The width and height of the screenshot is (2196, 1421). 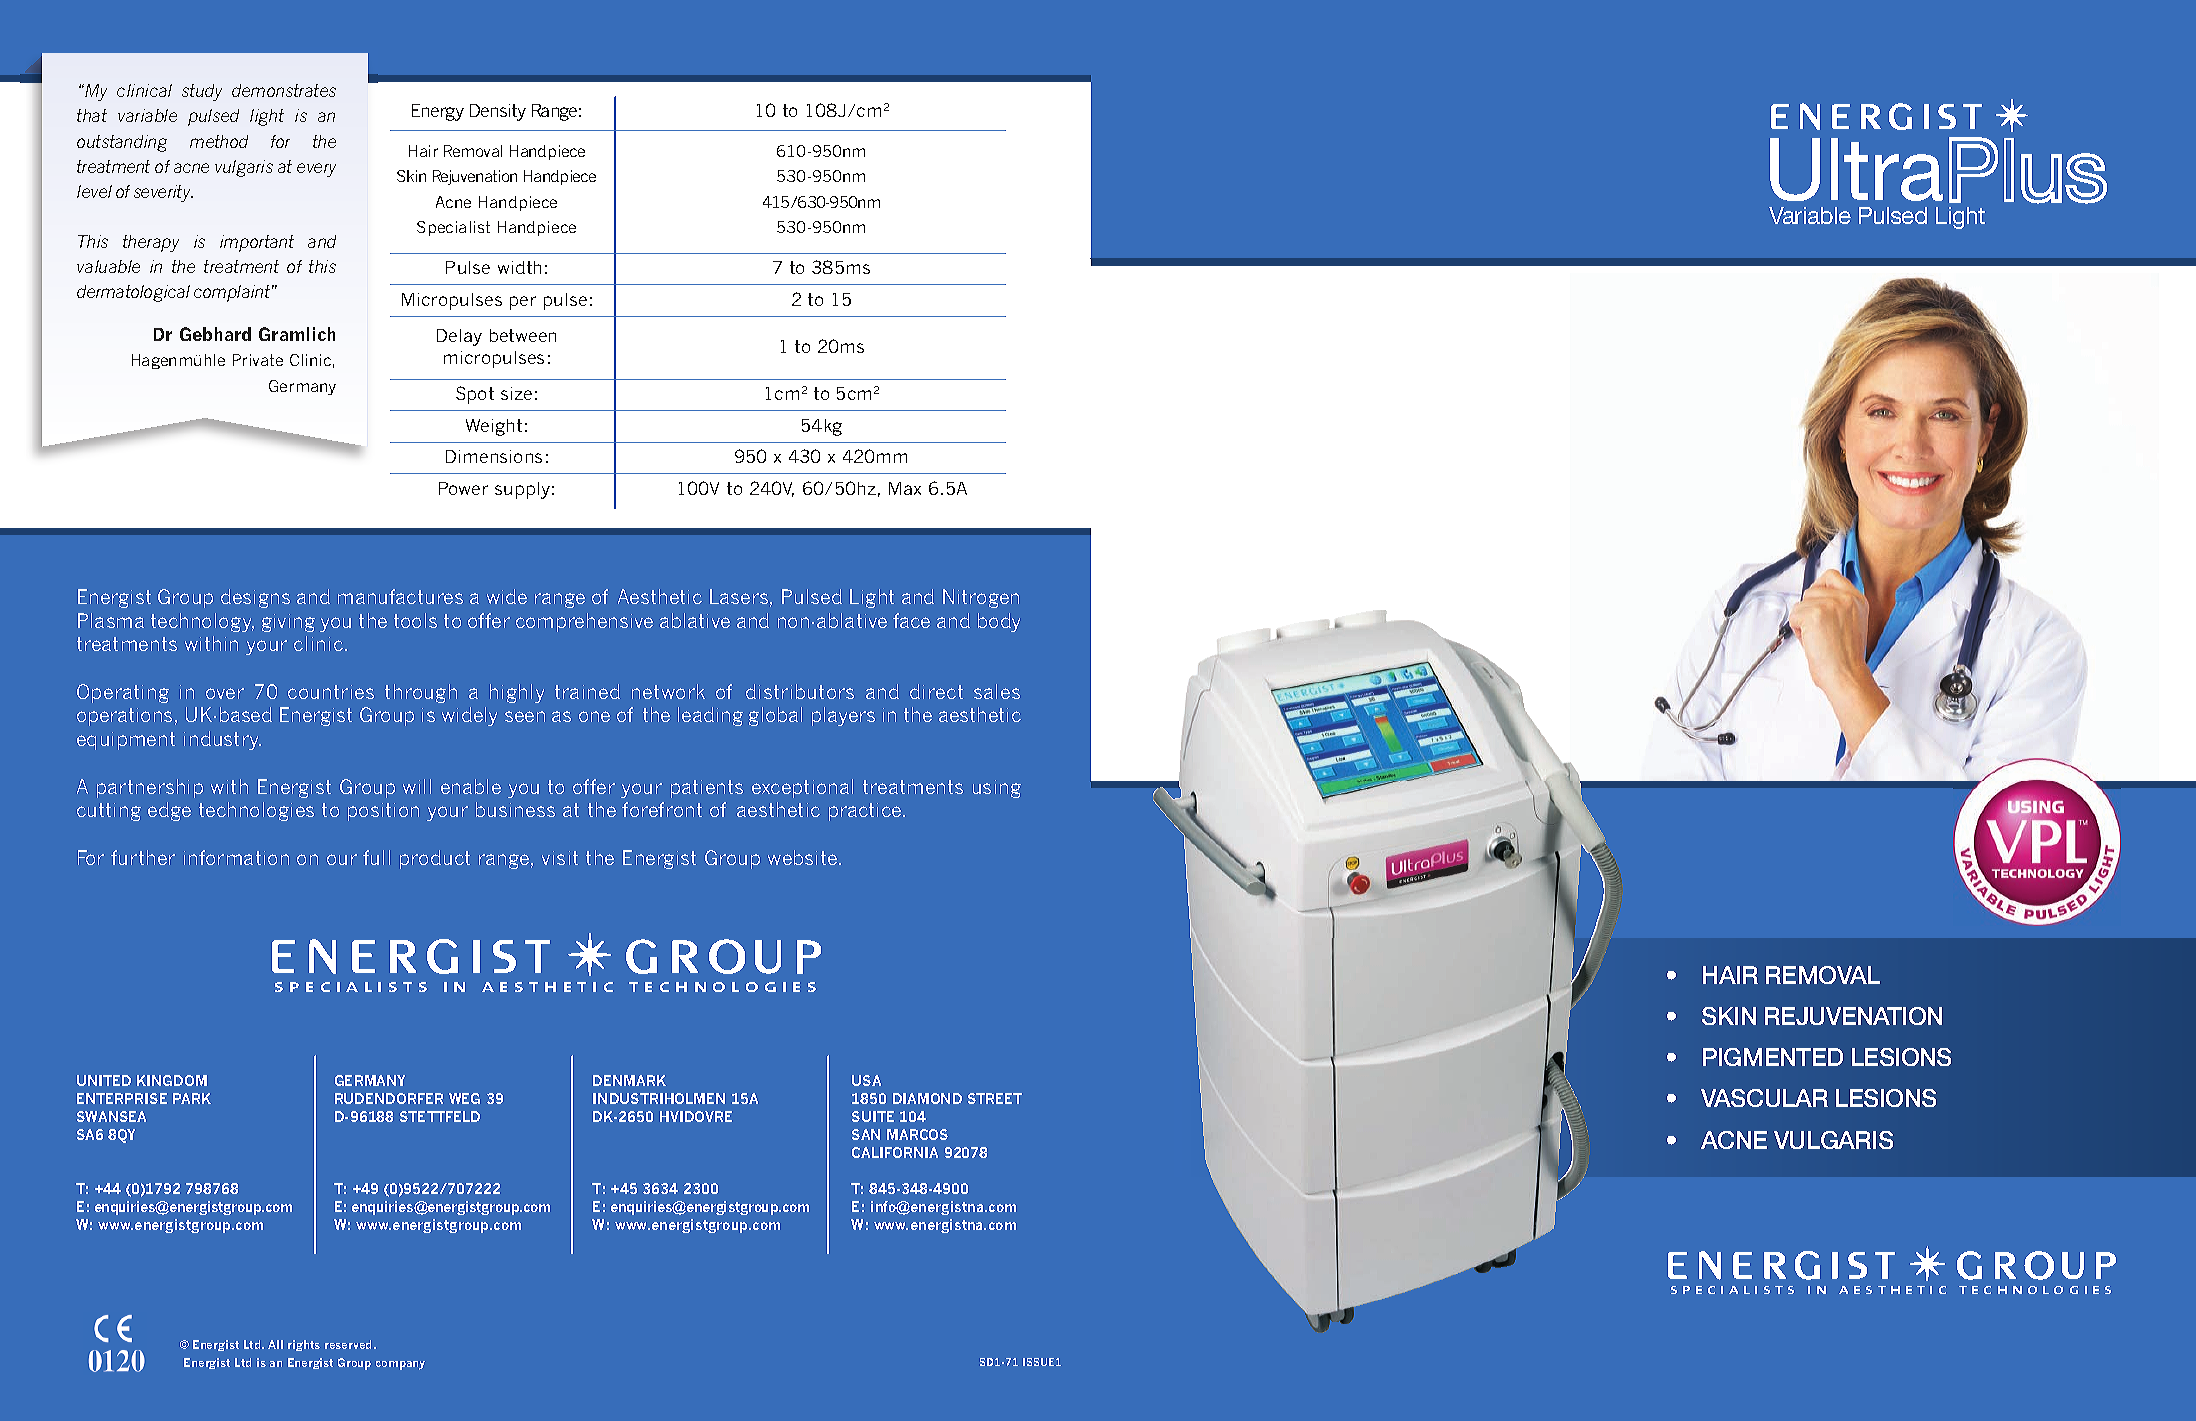 What do you see at coordinates (1856, 169) in the screenshot?
I see `Ultra` at bounding box center [1856, 169].
